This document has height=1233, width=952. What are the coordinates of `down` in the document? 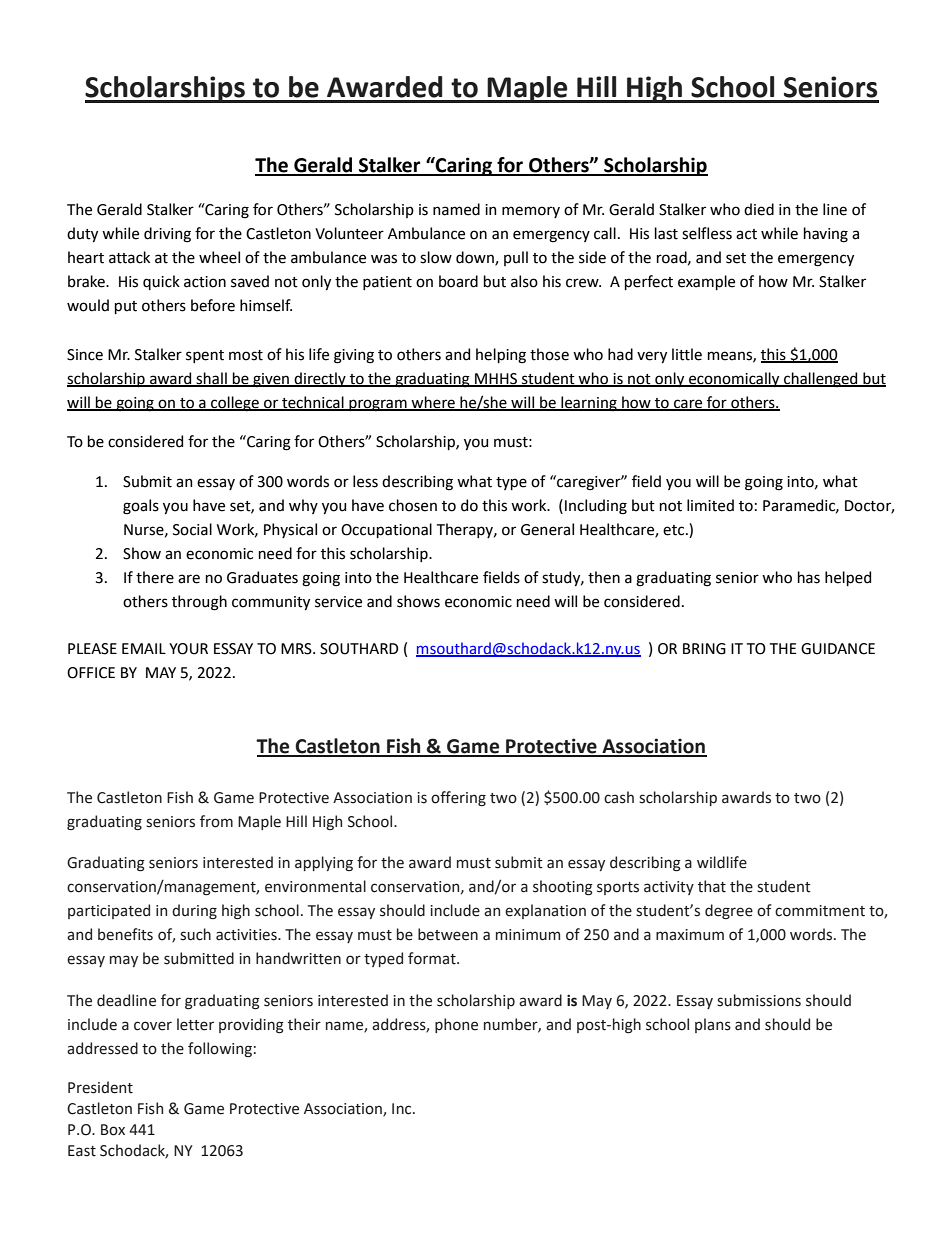 It's located at (476, 258).
